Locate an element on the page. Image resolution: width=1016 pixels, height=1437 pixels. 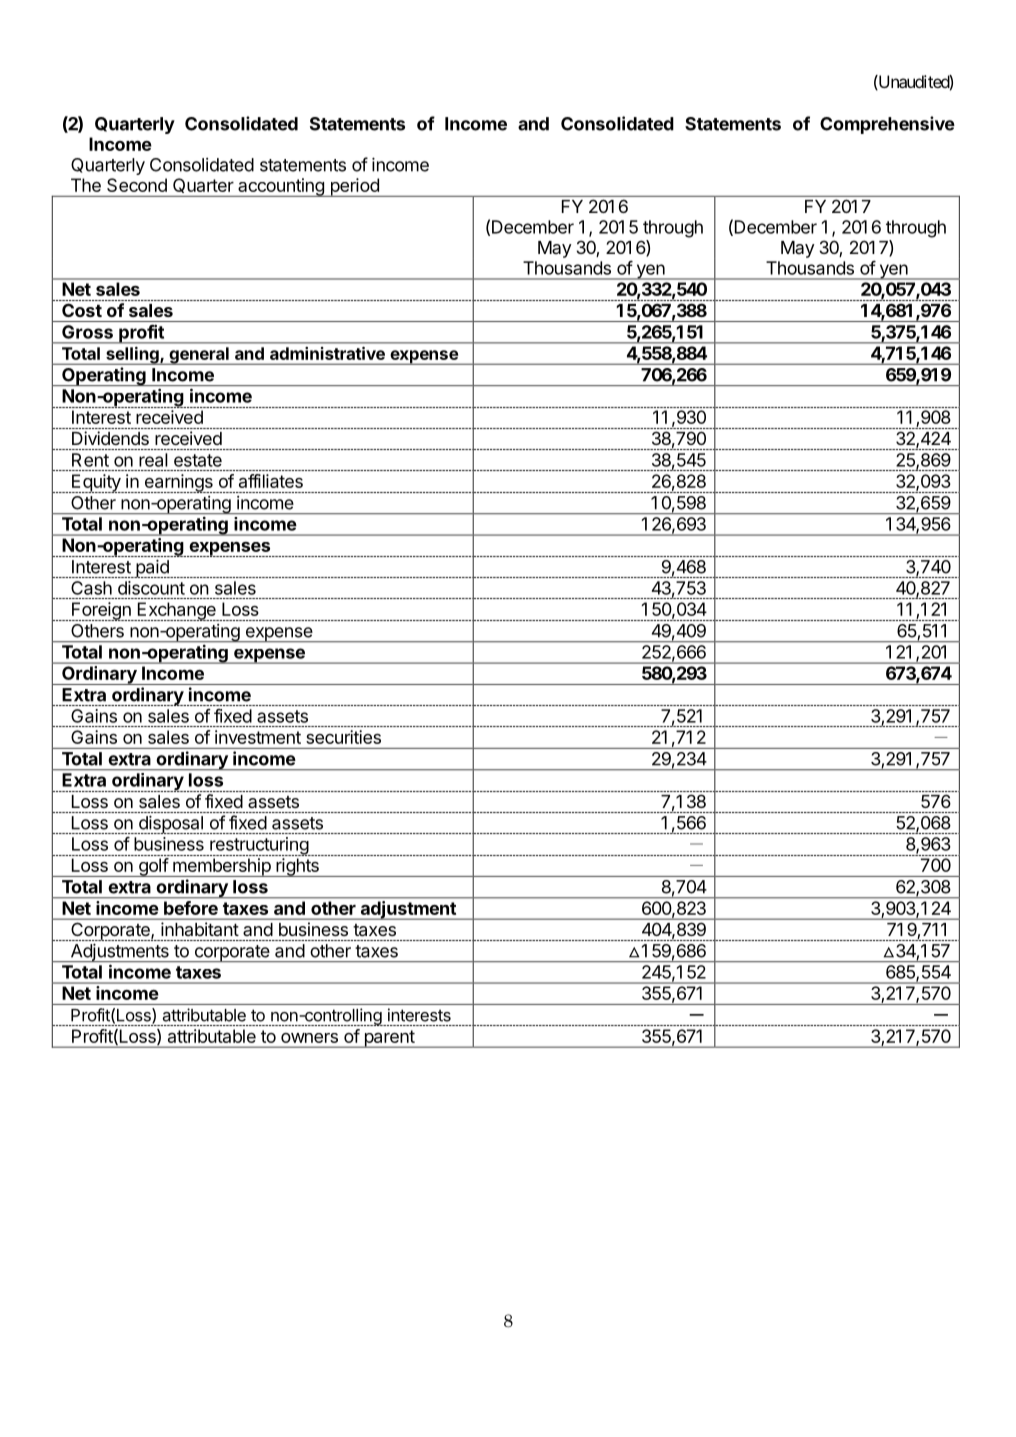
rights is located at coordinates (297, 867).
